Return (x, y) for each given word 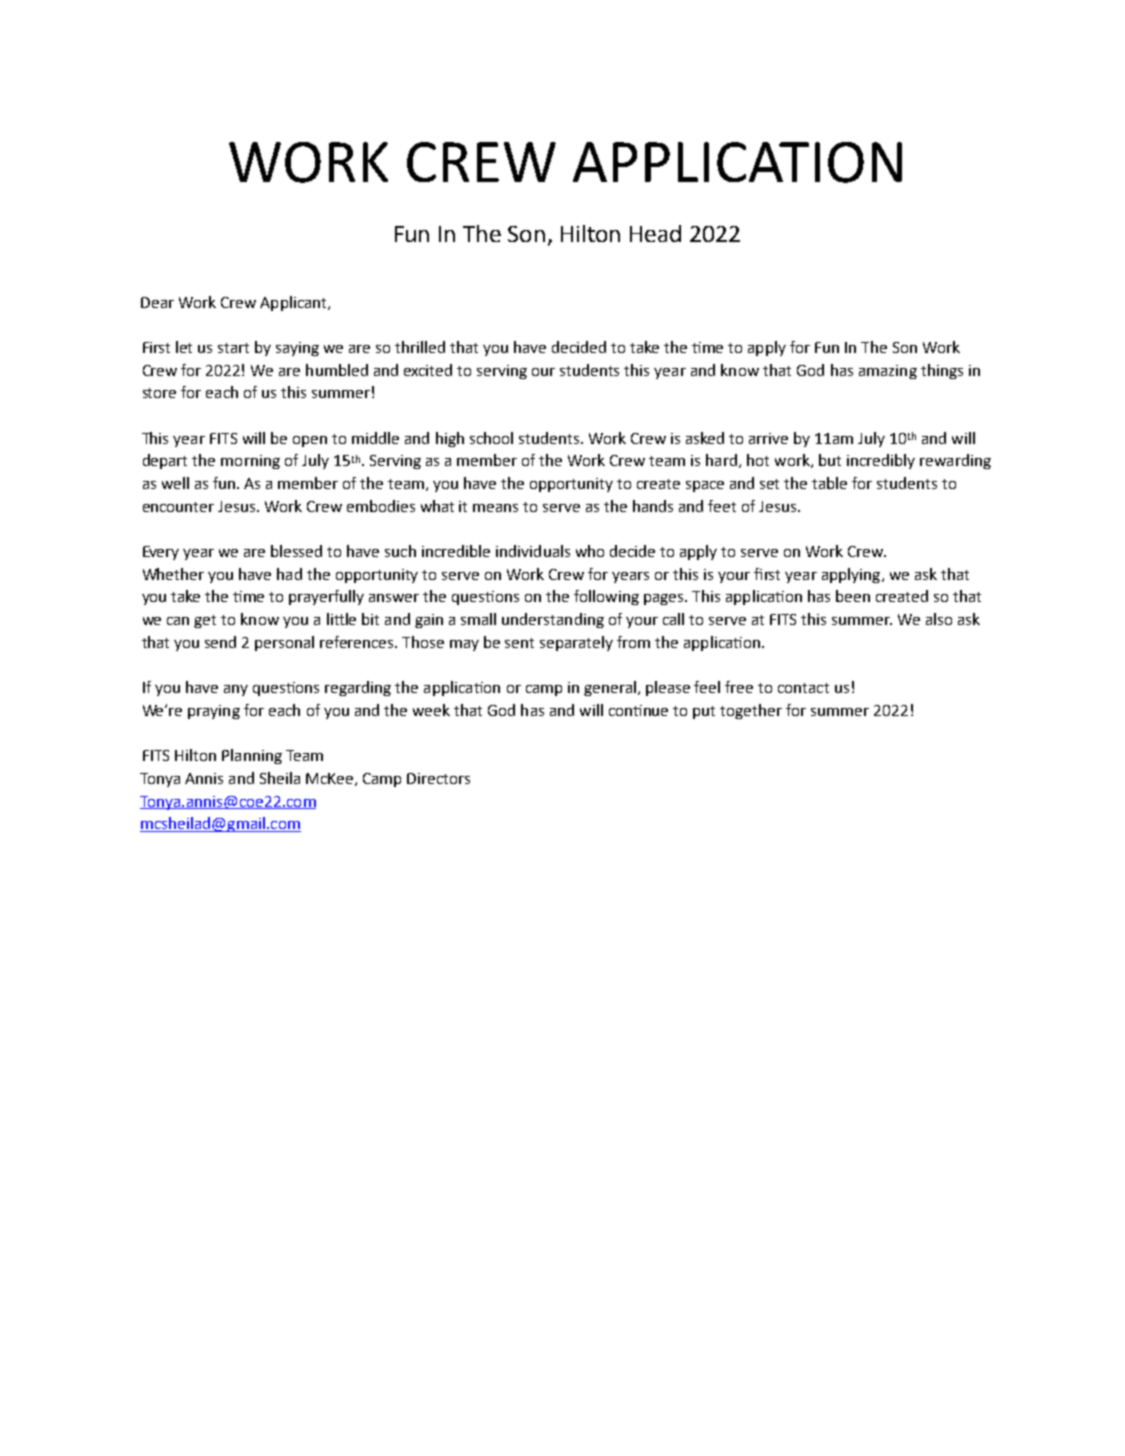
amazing (888, 372)
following (606, 597)
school (491, 438)
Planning (252, 756)
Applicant (294, 303)
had (289, 574)
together (751, 711)
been (853, 596)
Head (655, 233)
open (310, 441)
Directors (438, 778)
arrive (768, 438)
